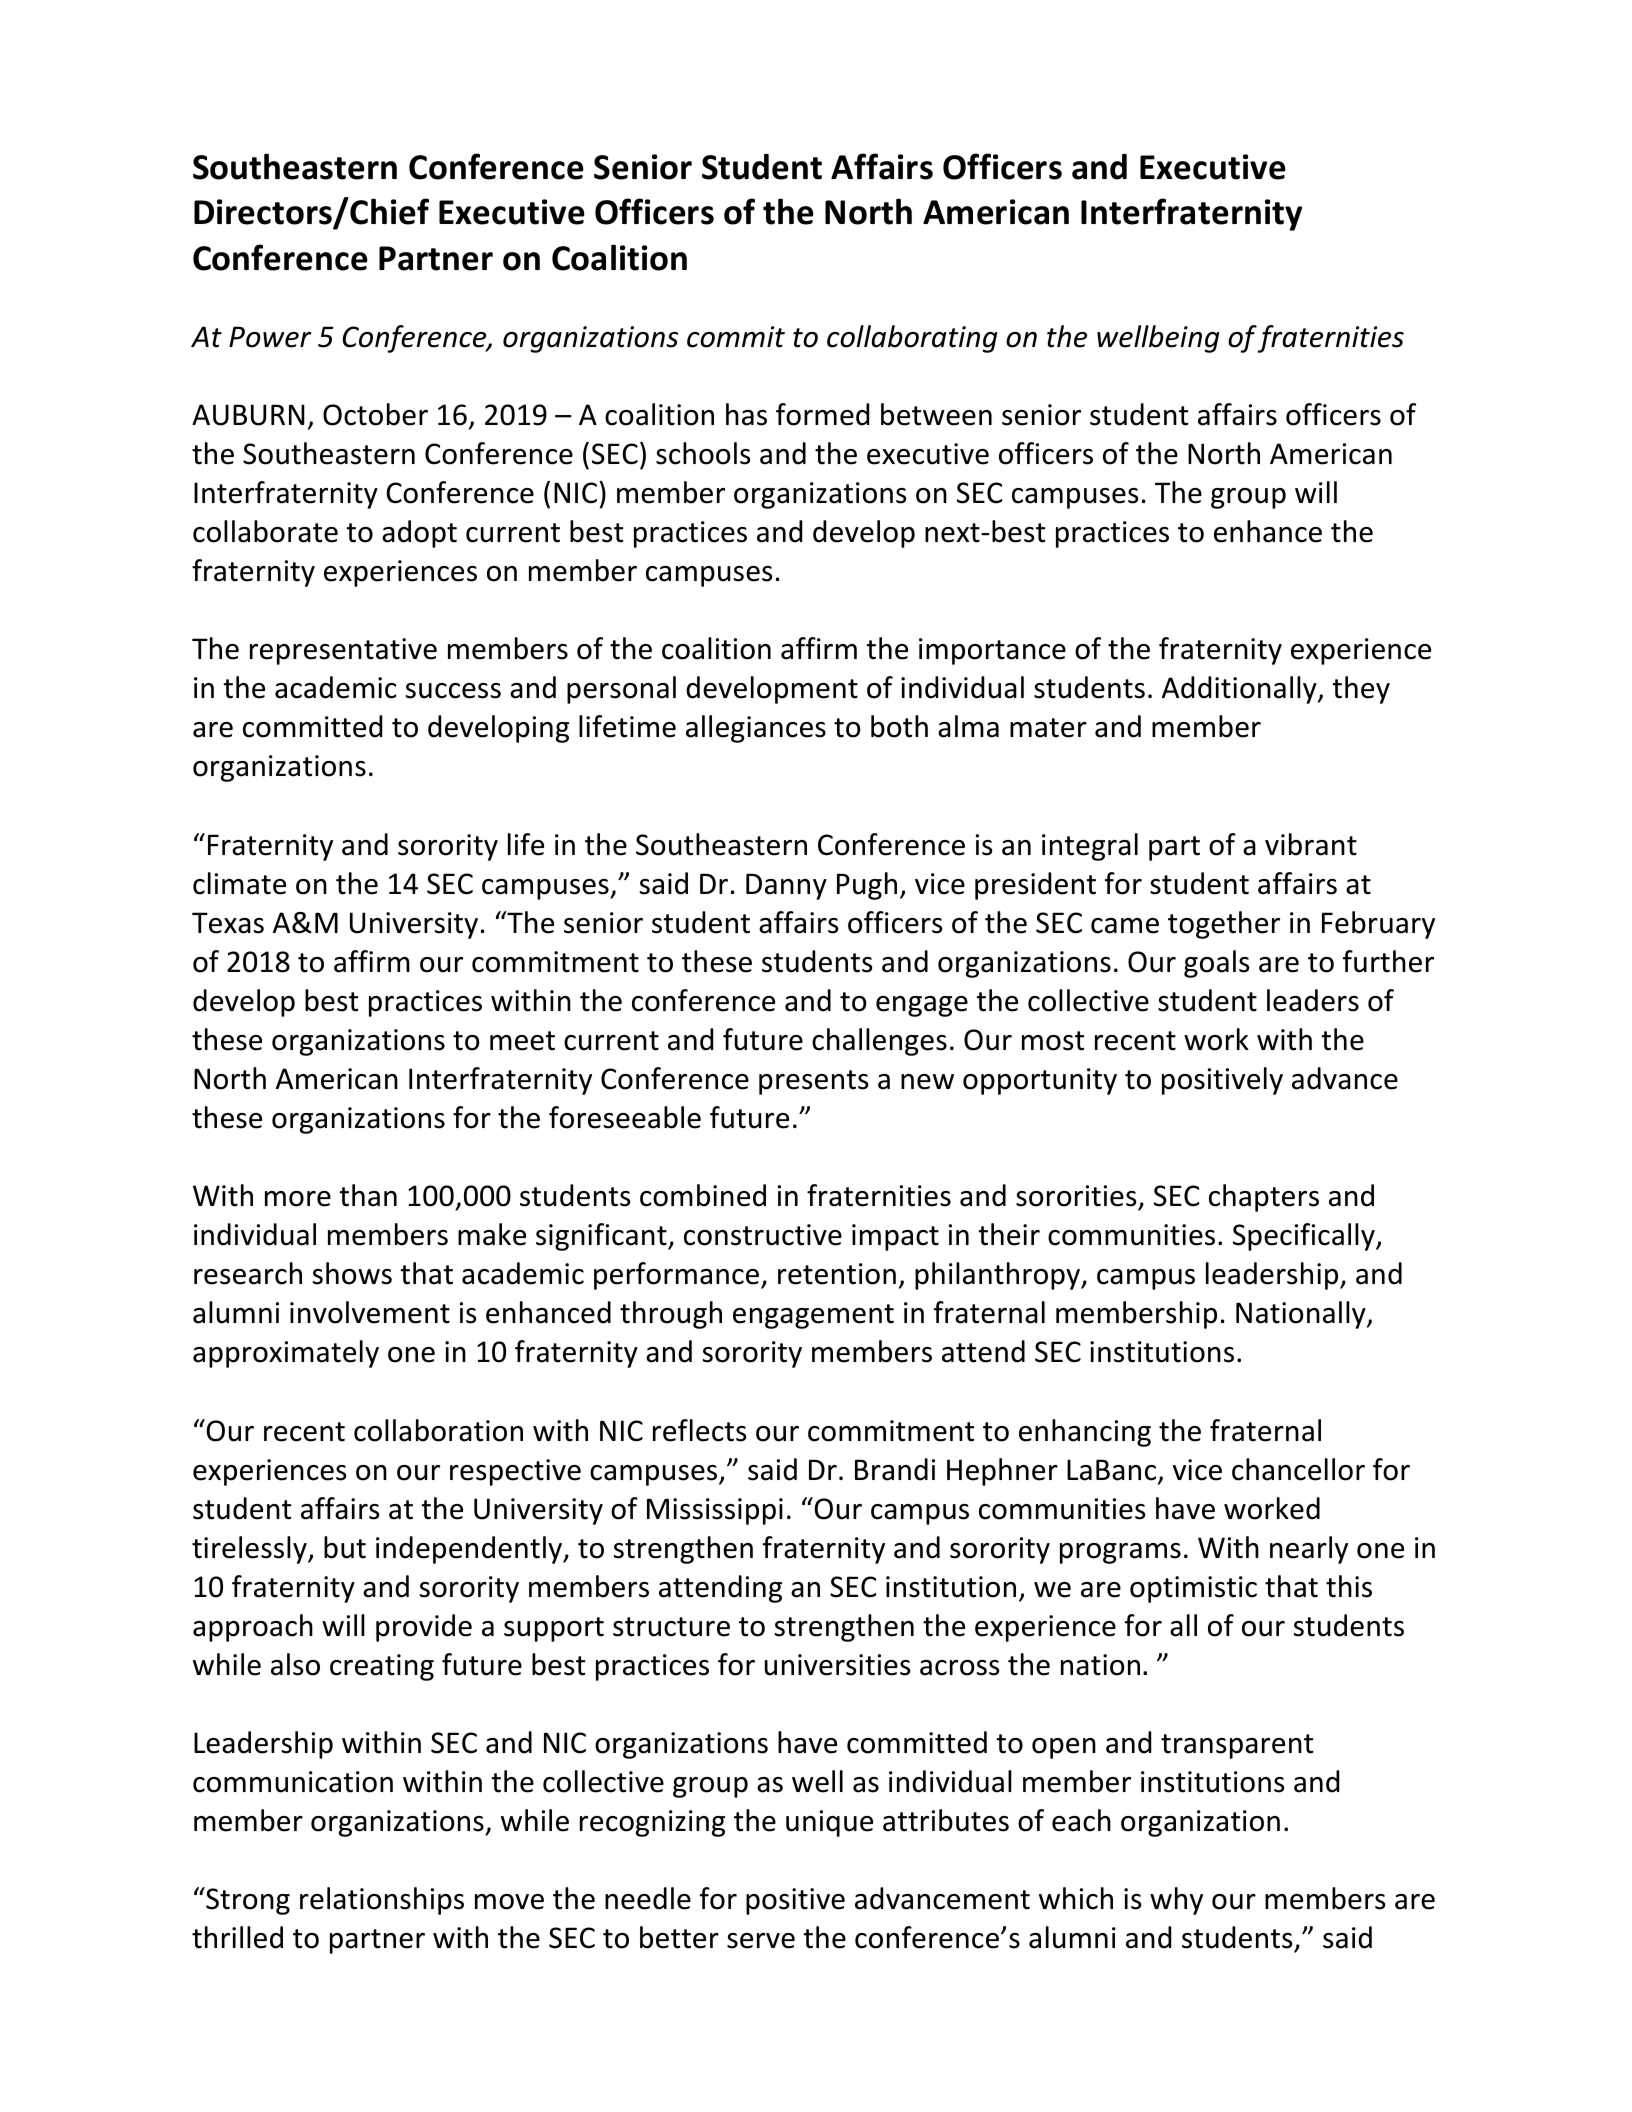 This page has width=1632, height=2112. Describe the element at coordinates (453, 691) in the page. I see `success` at that location.
